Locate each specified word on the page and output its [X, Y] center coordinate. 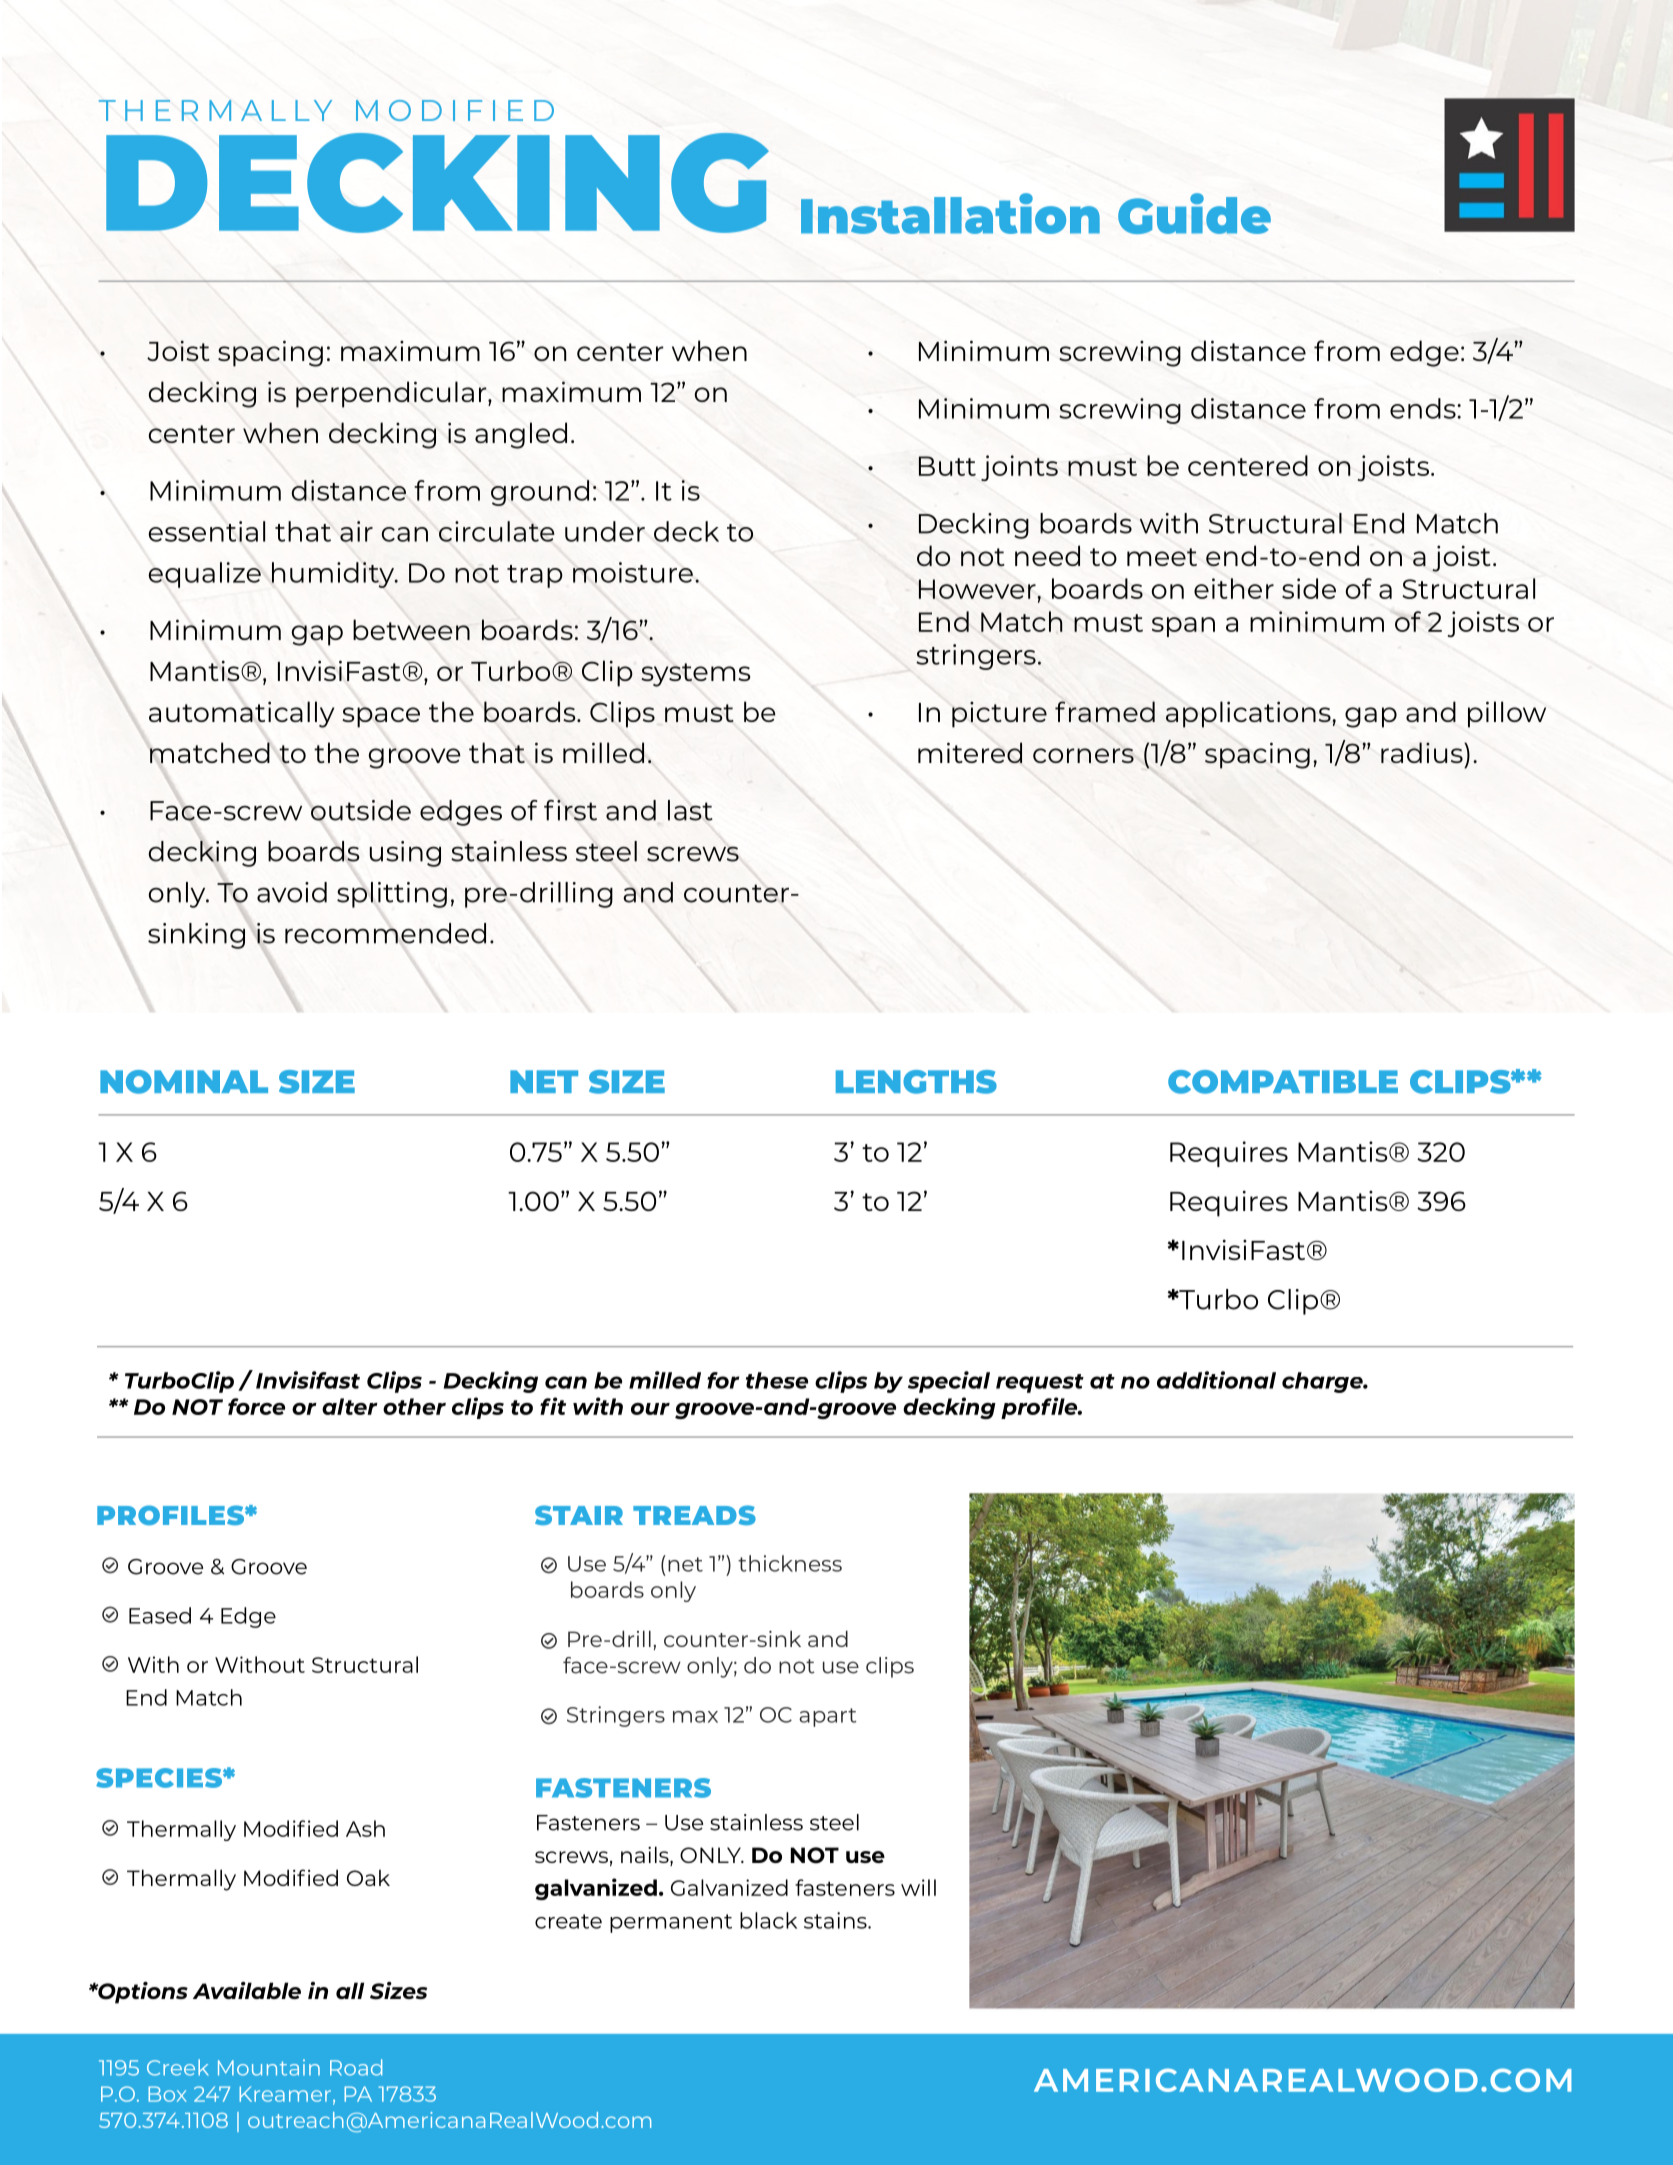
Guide [1194, 213]
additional [1216, 1380]
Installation [950, 213]
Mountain [269, 2067]
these [777, 1380]
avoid [292, 892]
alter [350, 1406]
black [768, 1920]
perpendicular [392, 394]
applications [1249, 714]
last [690, 810]
